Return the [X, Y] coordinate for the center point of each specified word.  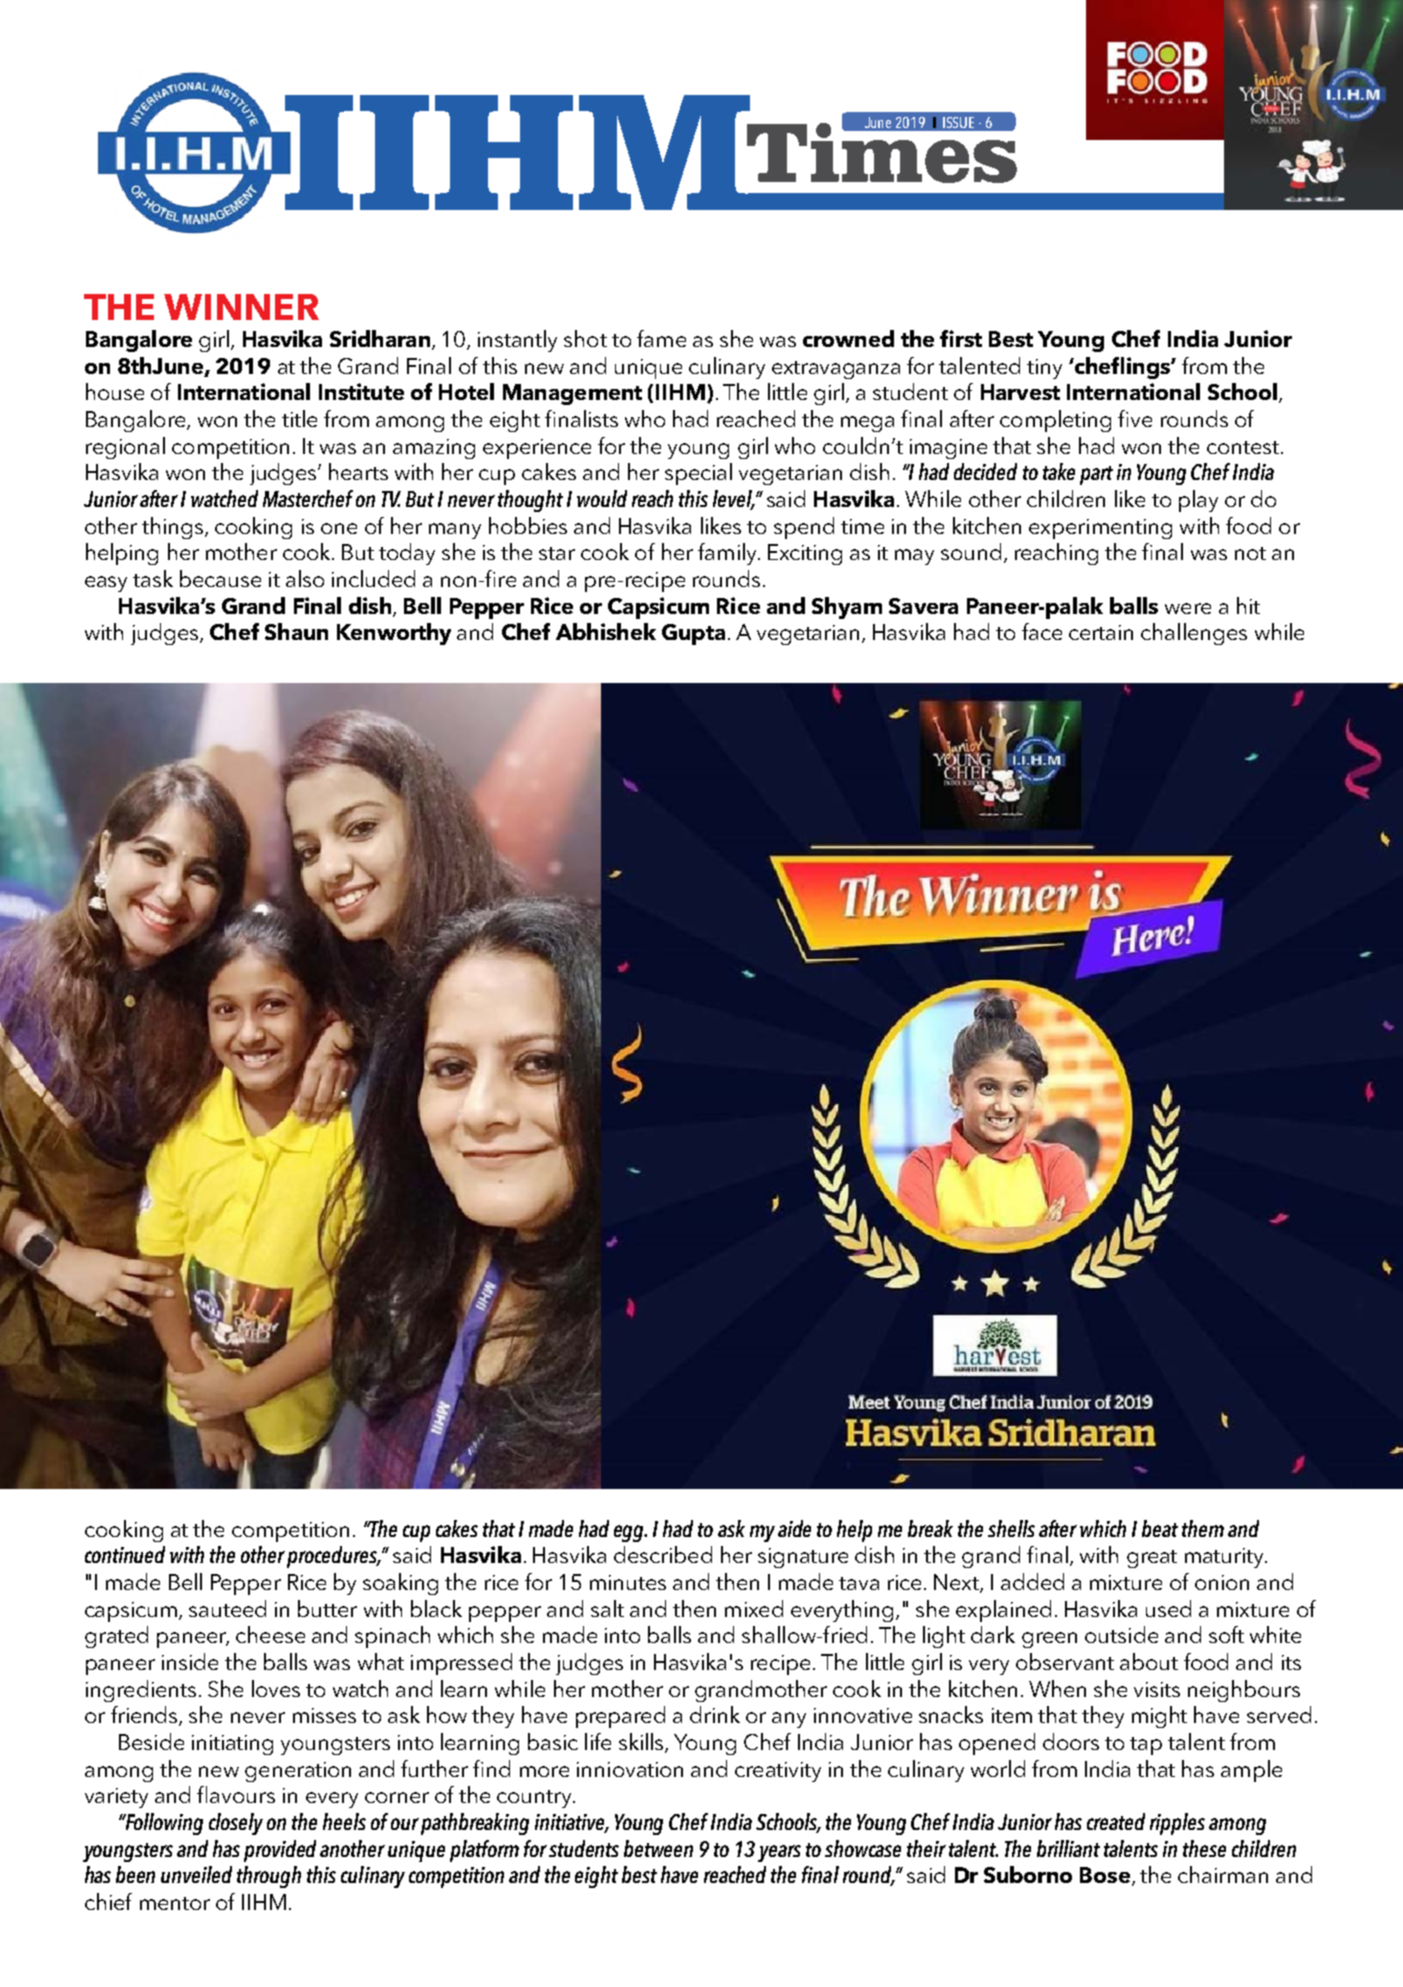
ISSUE [958, 122]
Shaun [296, 631]
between [658, 1848]
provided [280, 1851]
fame [661, 338]
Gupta [693, 634]
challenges [1194, 634]
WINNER [241, 307]
